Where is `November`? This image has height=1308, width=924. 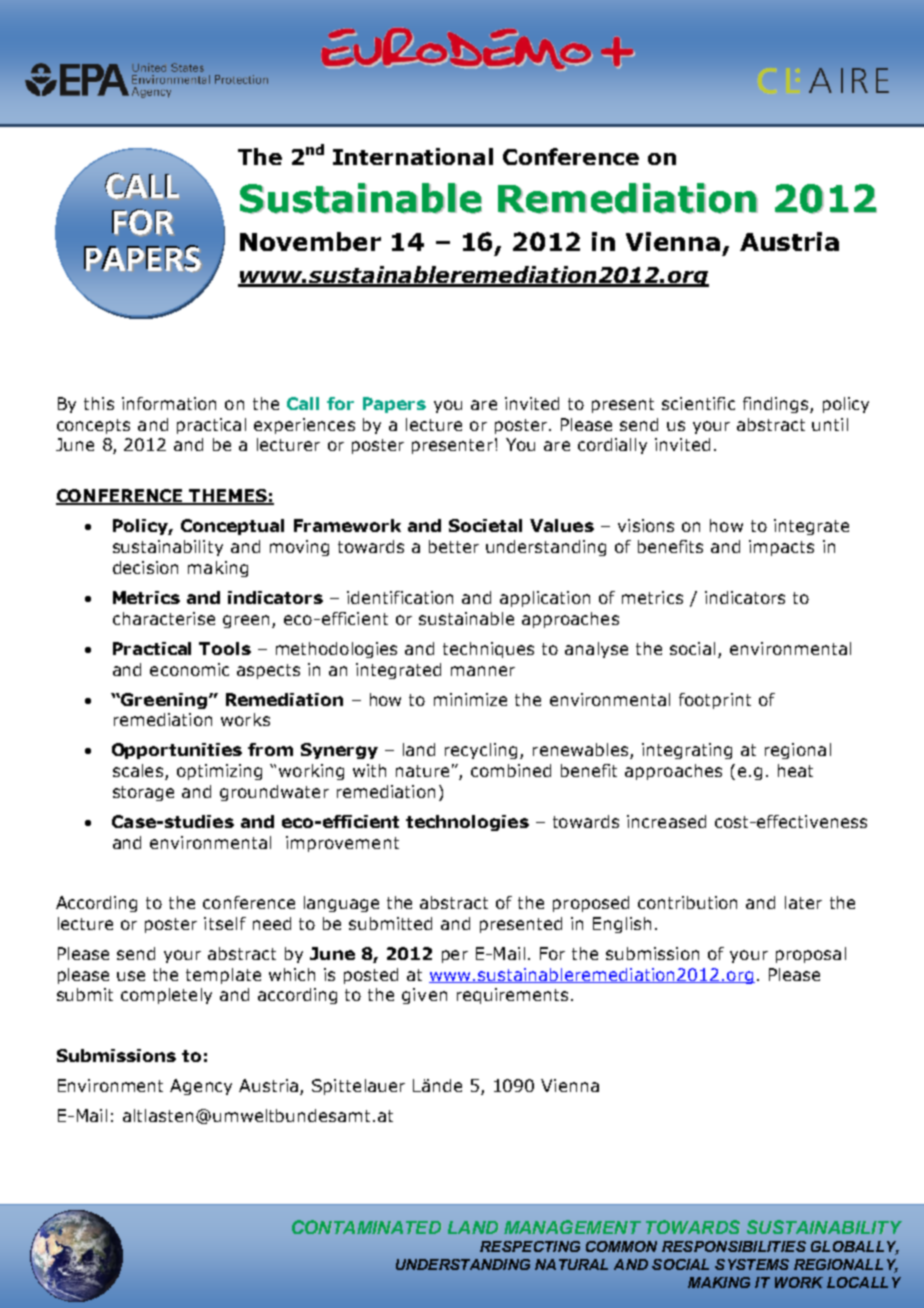
November is located at coordinates (310, 241).
